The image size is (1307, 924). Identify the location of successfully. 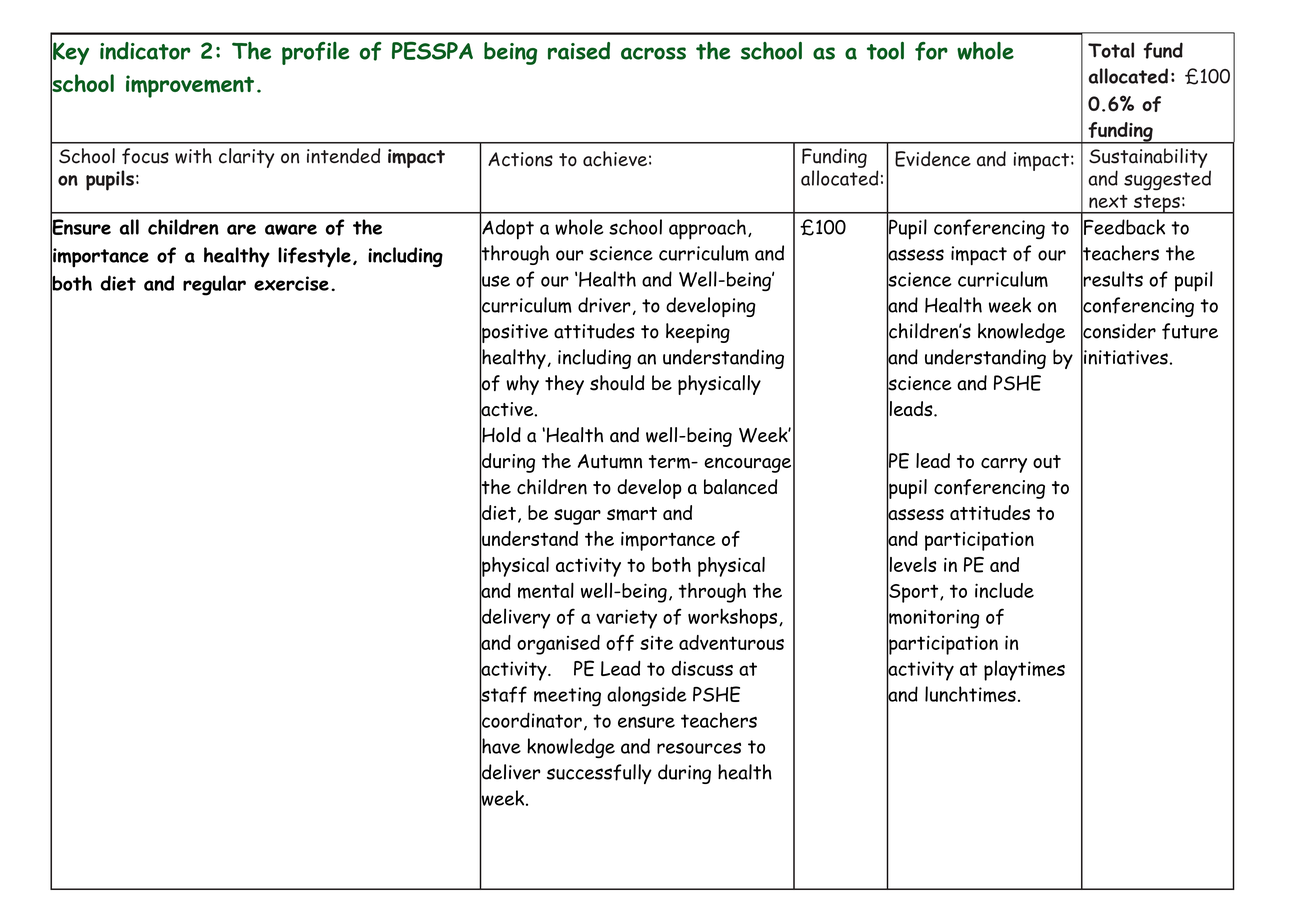
(599, 774).
